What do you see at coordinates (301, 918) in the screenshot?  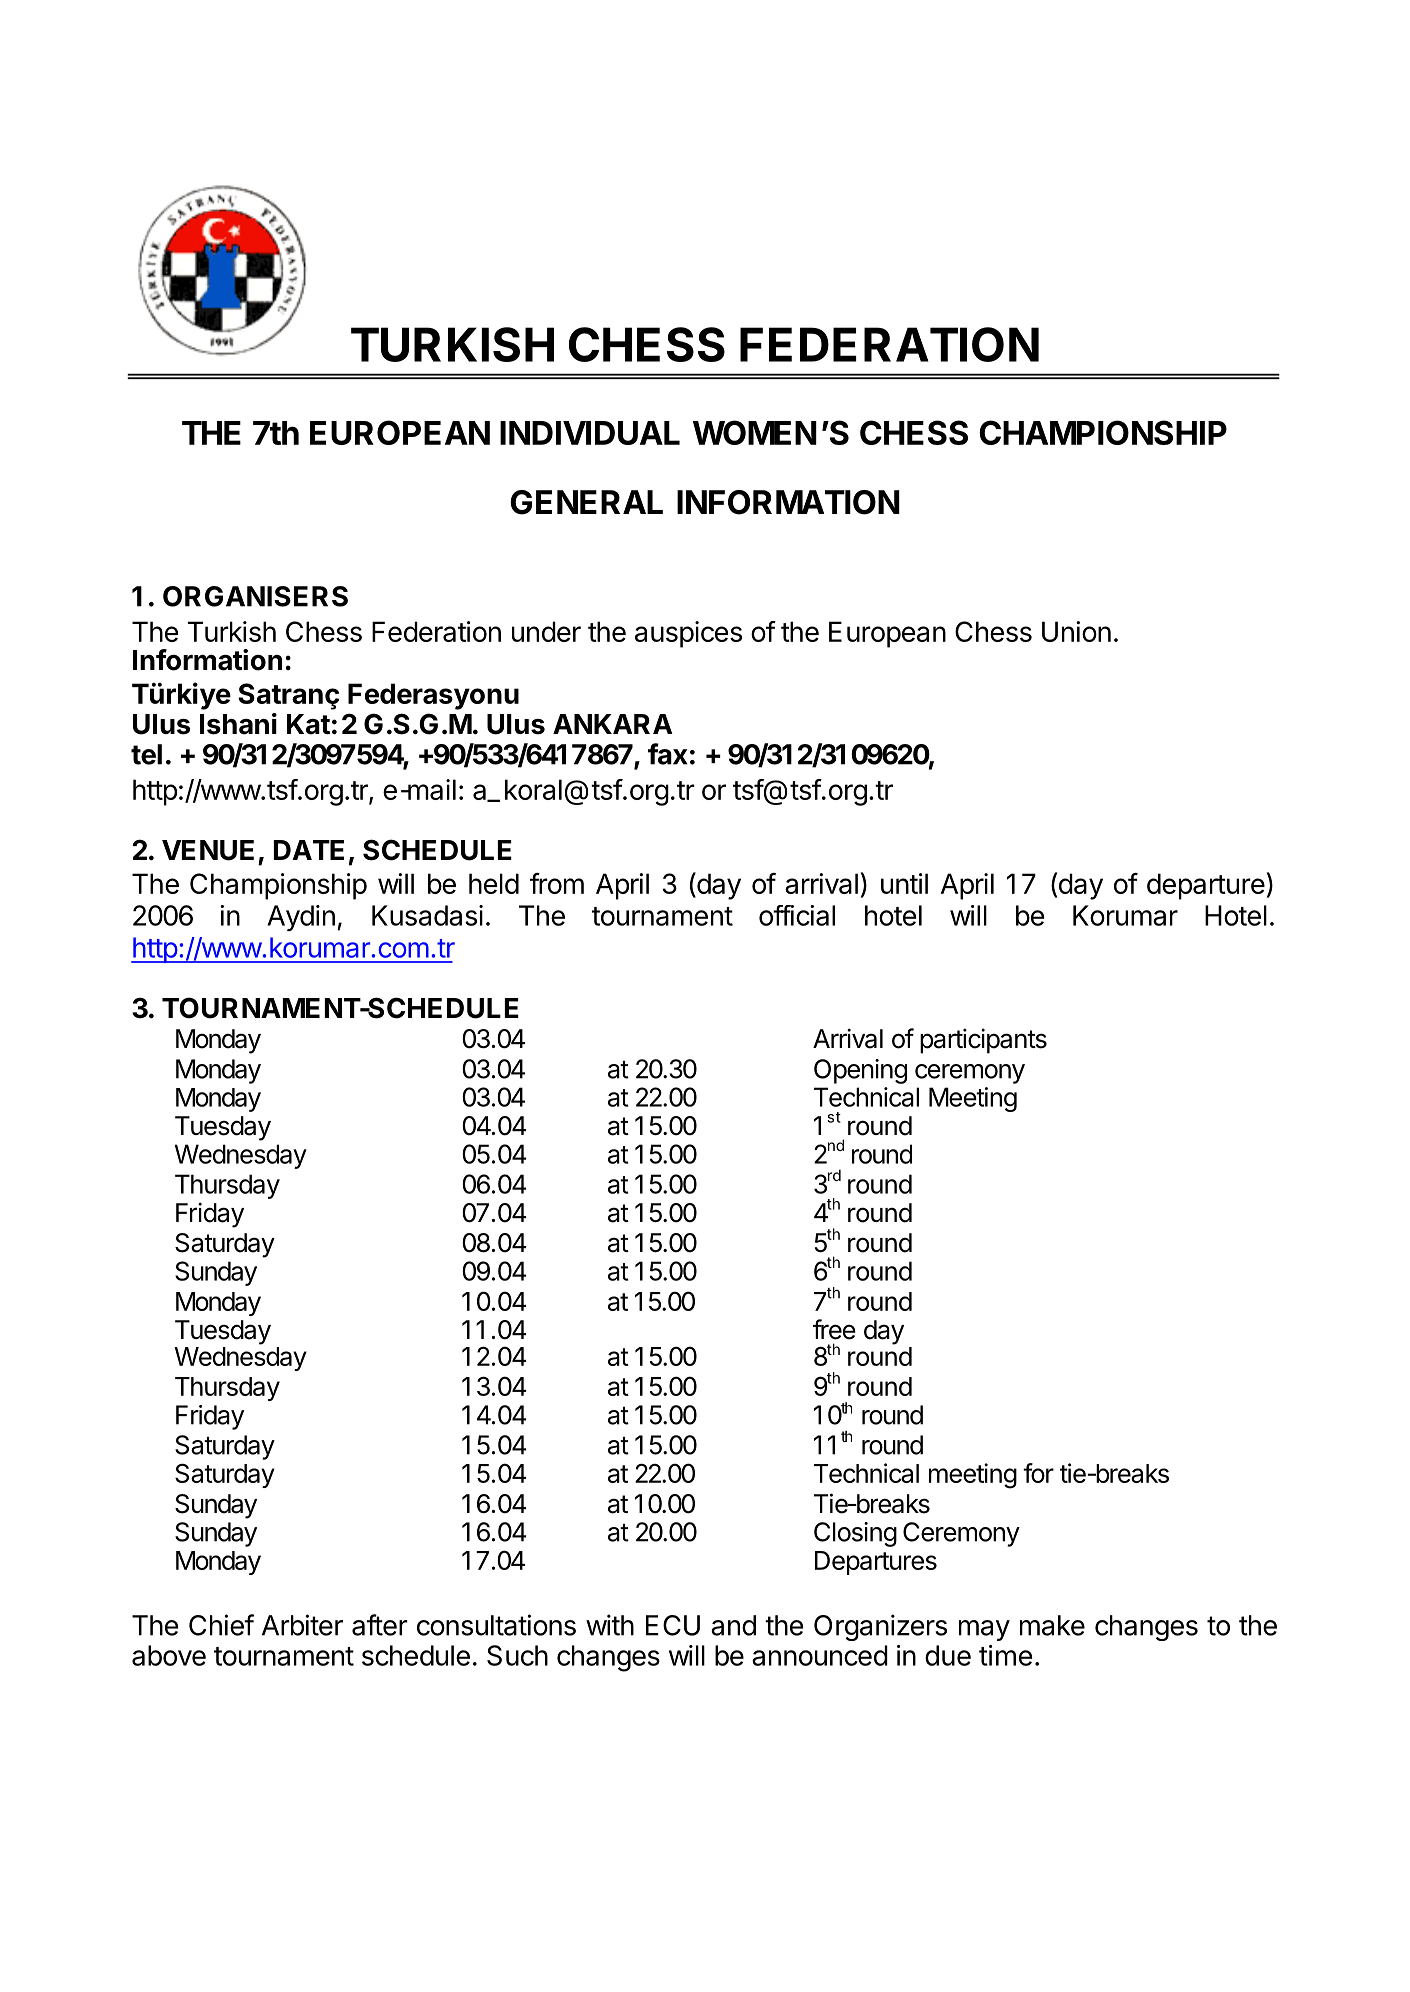 I see `Aydin` at bounding box center [301, 918].
